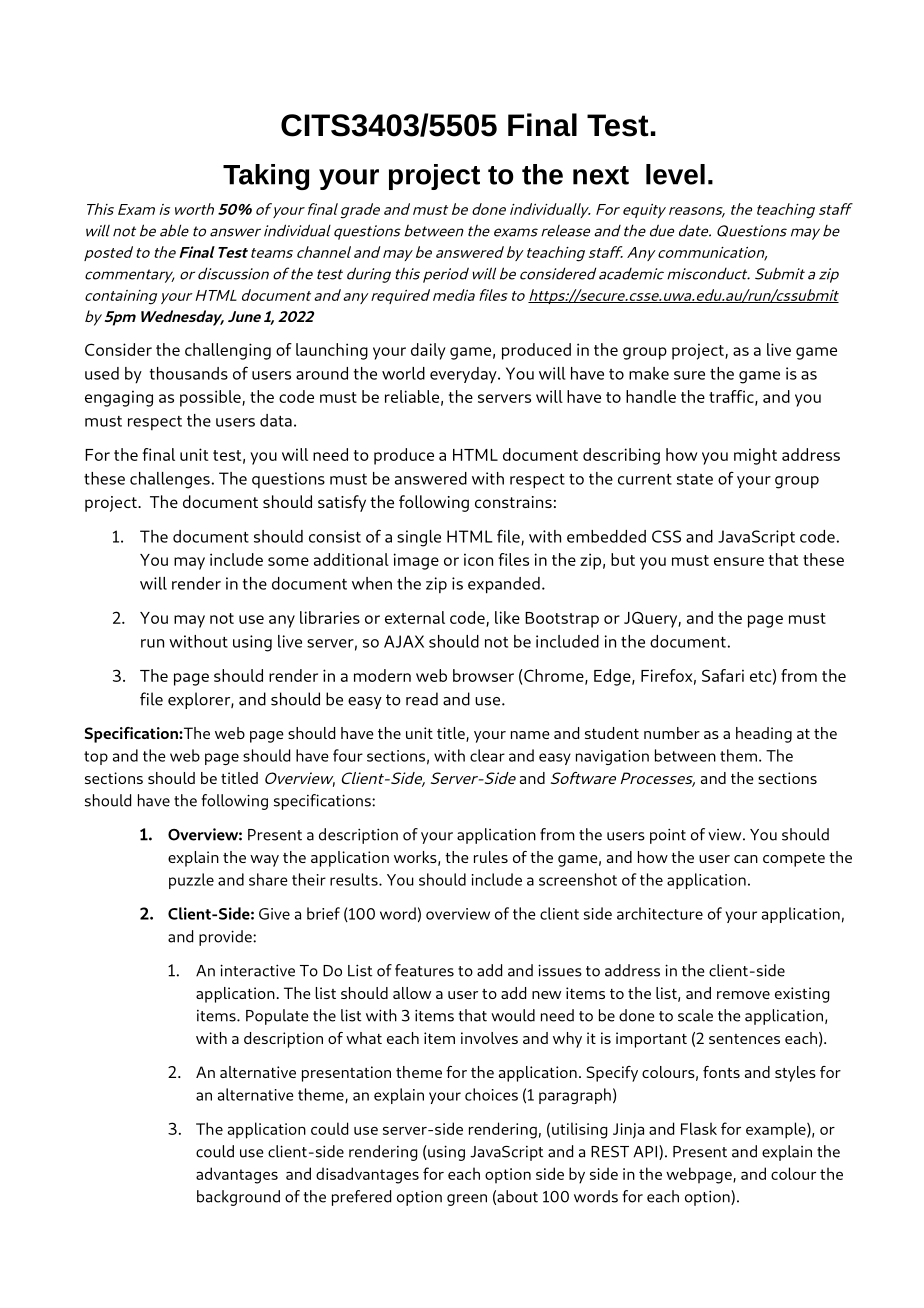 The width and height of the screenshot is (924, 1308). Describe the element at coordinates (723, 675) in the screenshot. I see `Safari` at that location.
